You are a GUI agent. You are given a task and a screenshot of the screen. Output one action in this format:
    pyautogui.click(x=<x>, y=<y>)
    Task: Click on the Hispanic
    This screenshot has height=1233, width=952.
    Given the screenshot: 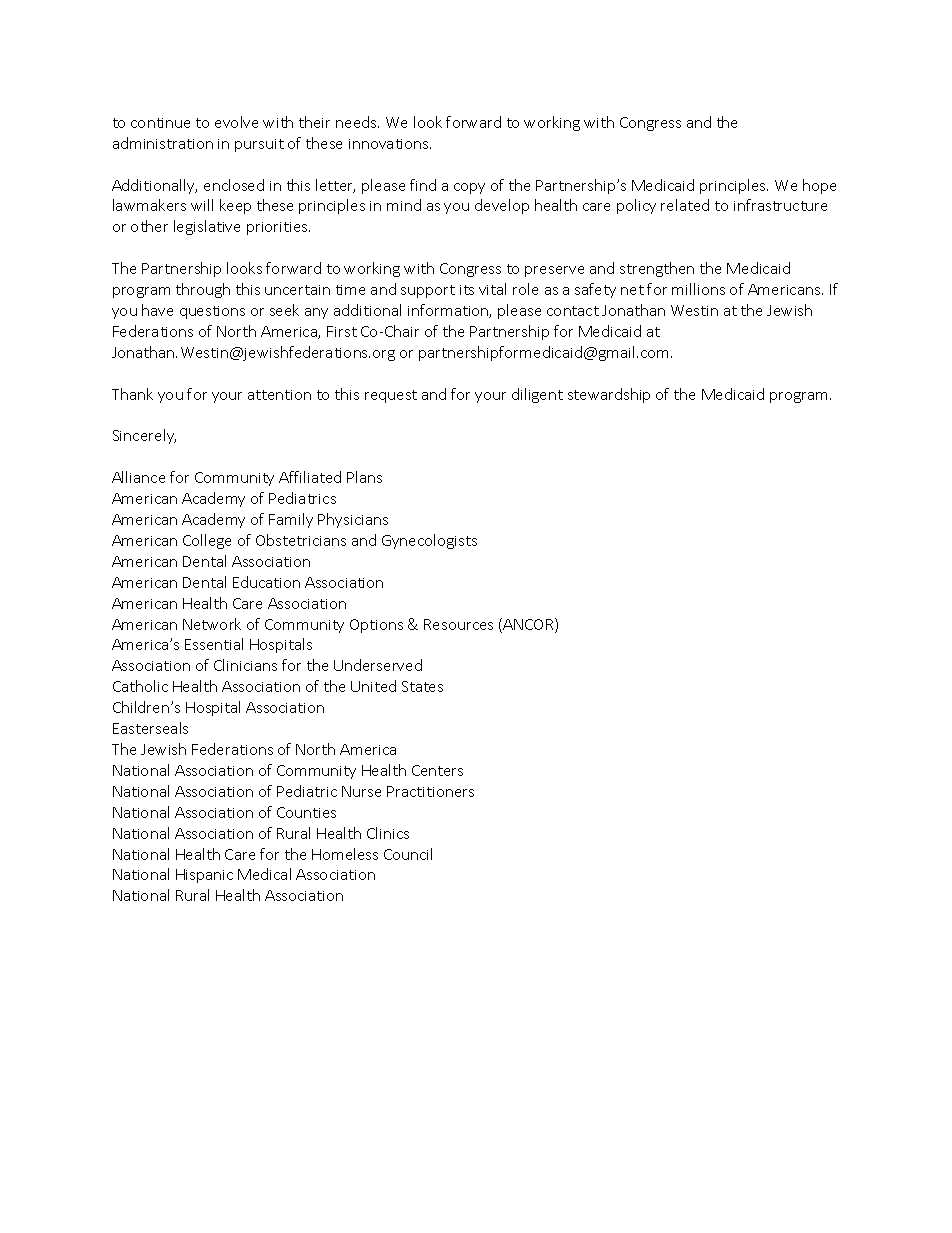 What is the action you would take?
    pyautogui.click(x=204, y=876)
